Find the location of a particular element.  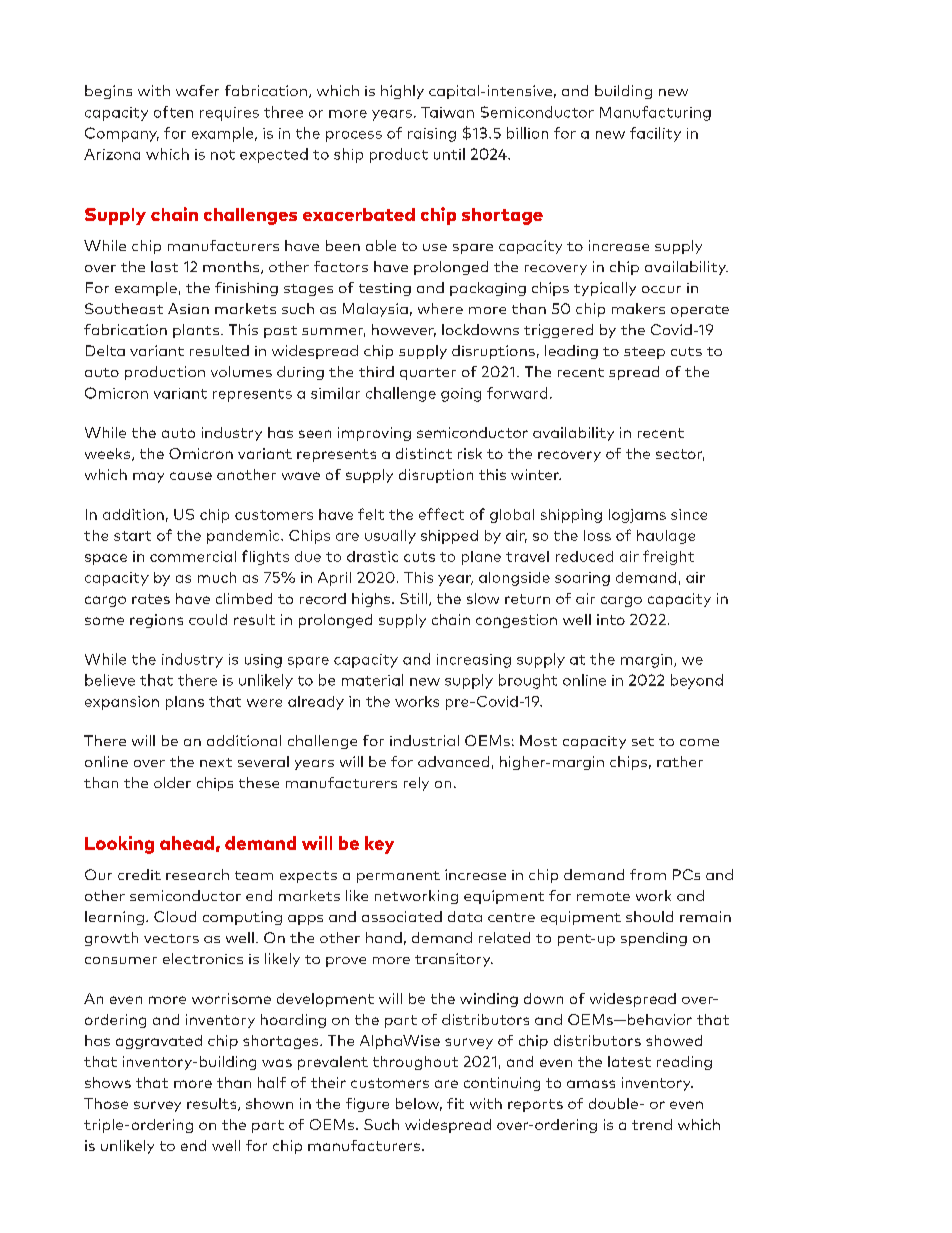

raising is located at coordinates (432, 135).
